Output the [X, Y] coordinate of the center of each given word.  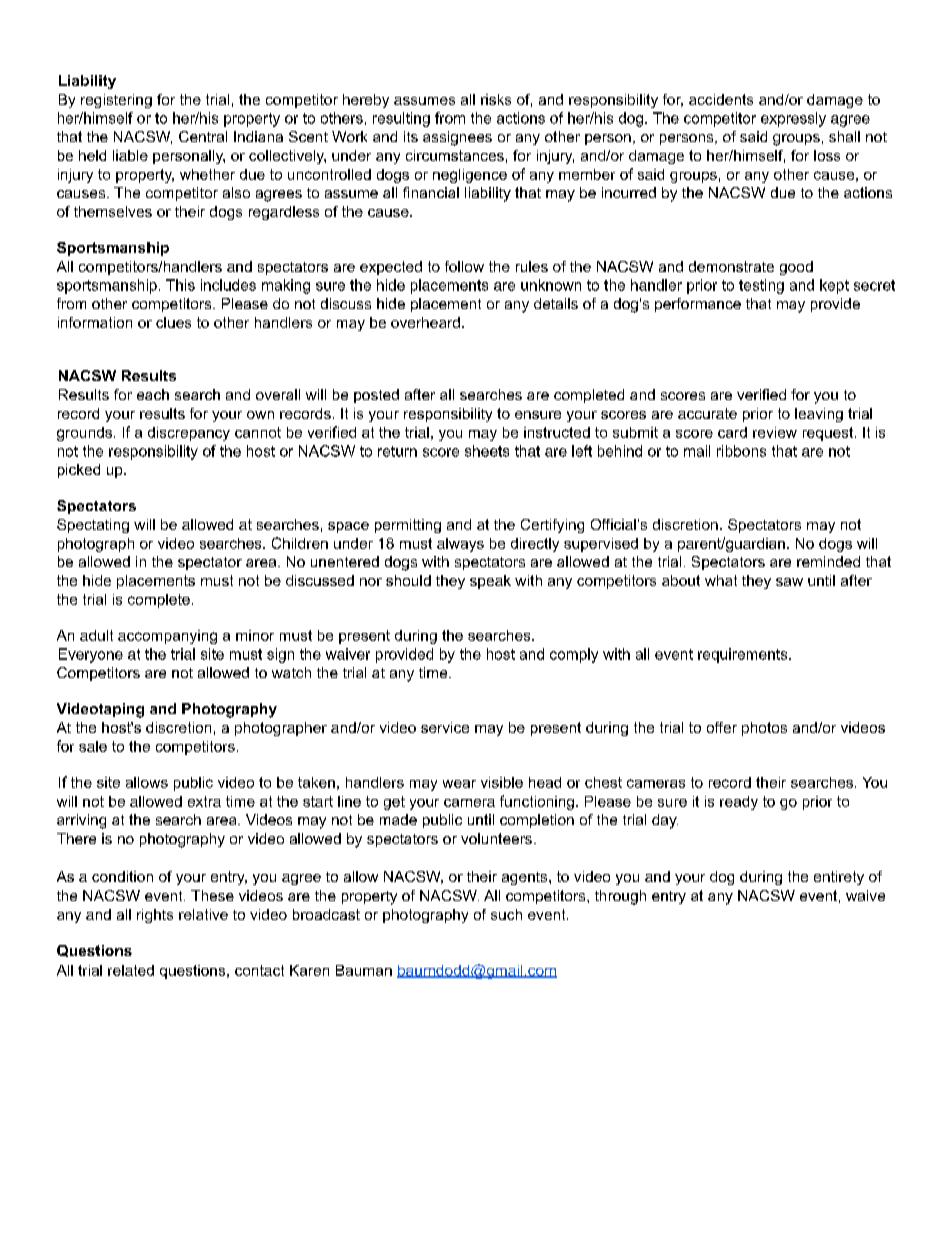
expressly [793, 119]
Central [203, 136]
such [506, 914]
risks [496, 99]
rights [155, 916]
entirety [839, 878]
